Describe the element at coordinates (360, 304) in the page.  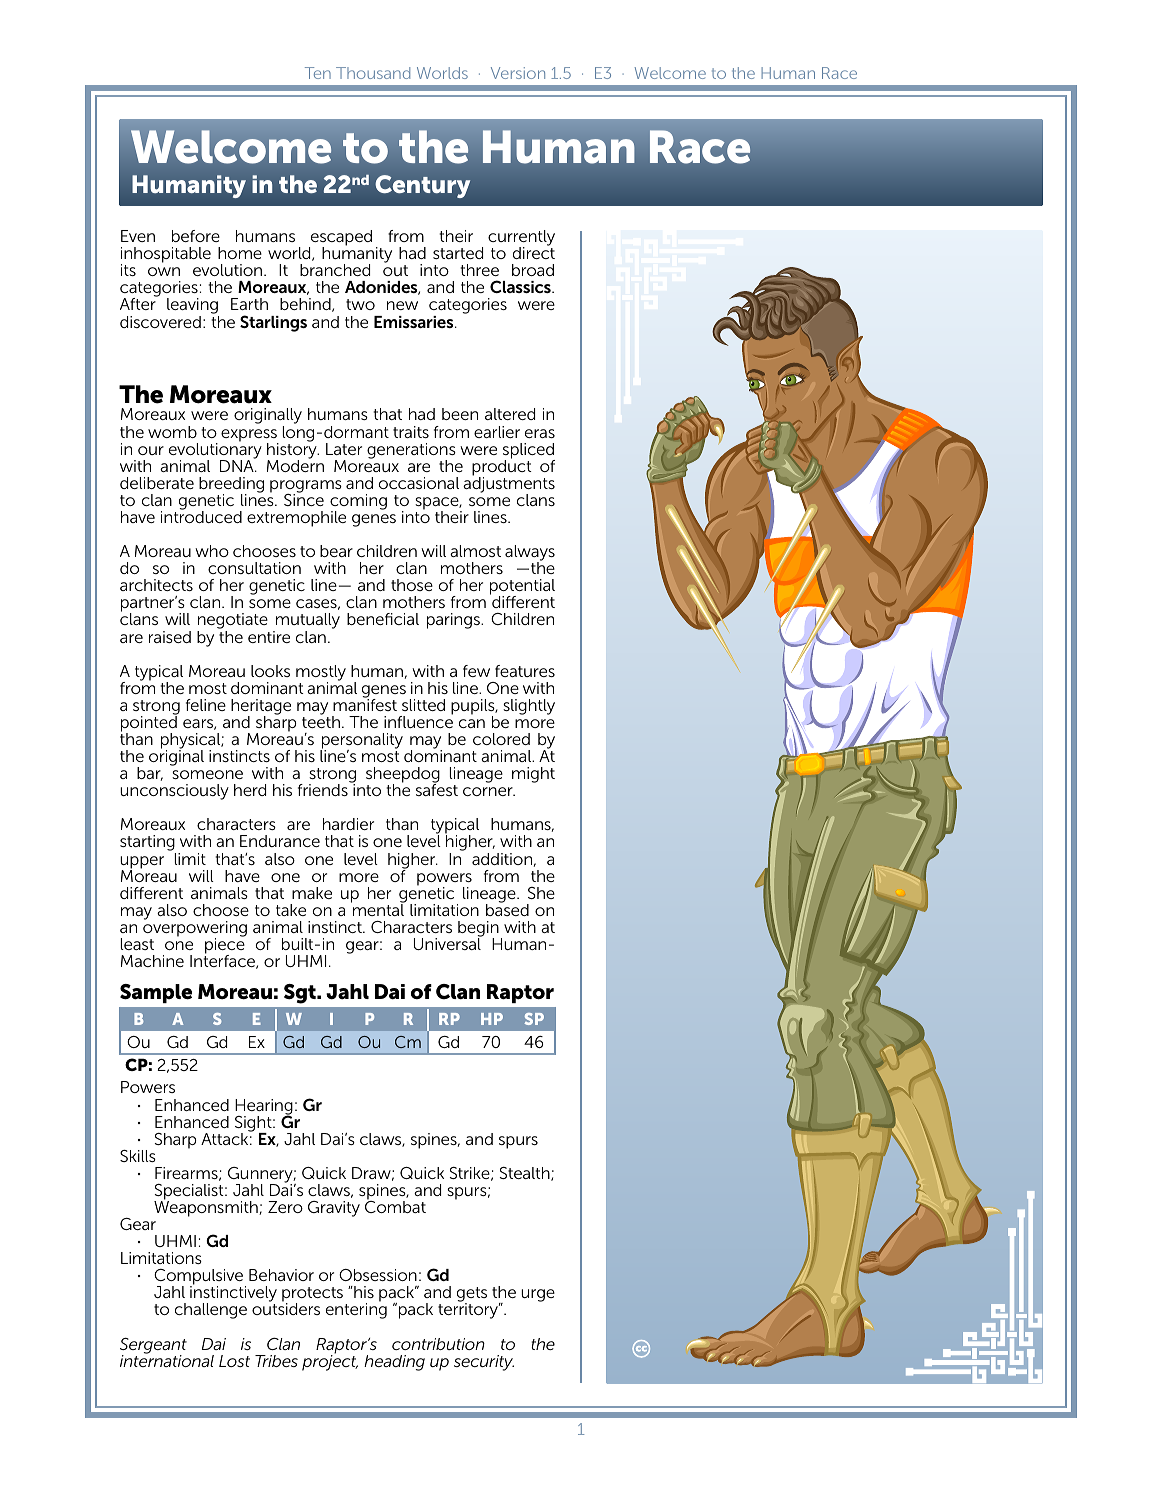
I see `two` at that location.
